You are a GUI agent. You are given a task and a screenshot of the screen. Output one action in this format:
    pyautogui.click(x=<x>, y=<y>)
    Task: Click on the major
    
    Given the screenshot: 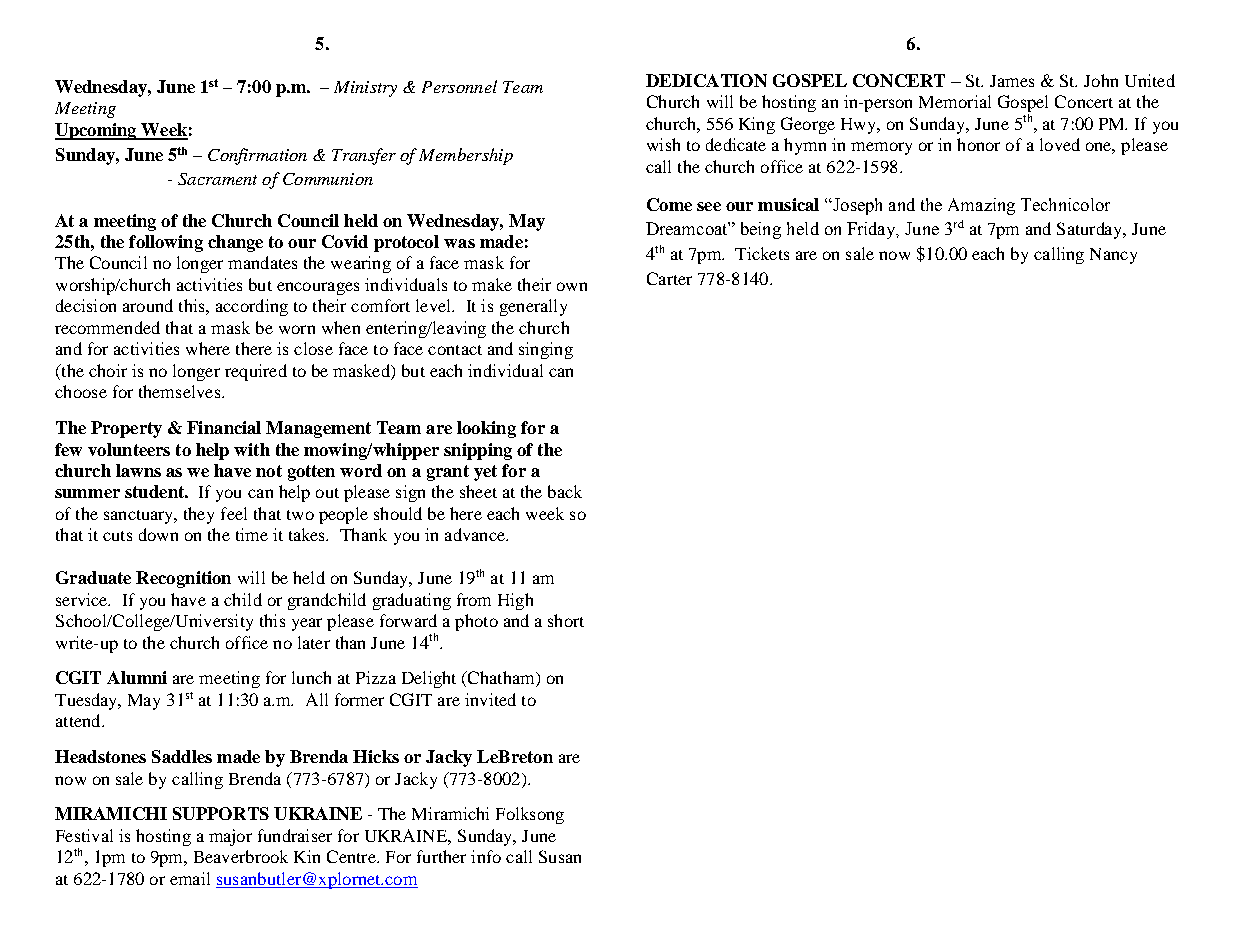 What is the action you would take?
    pyautogui.click(x=230, y=837)
